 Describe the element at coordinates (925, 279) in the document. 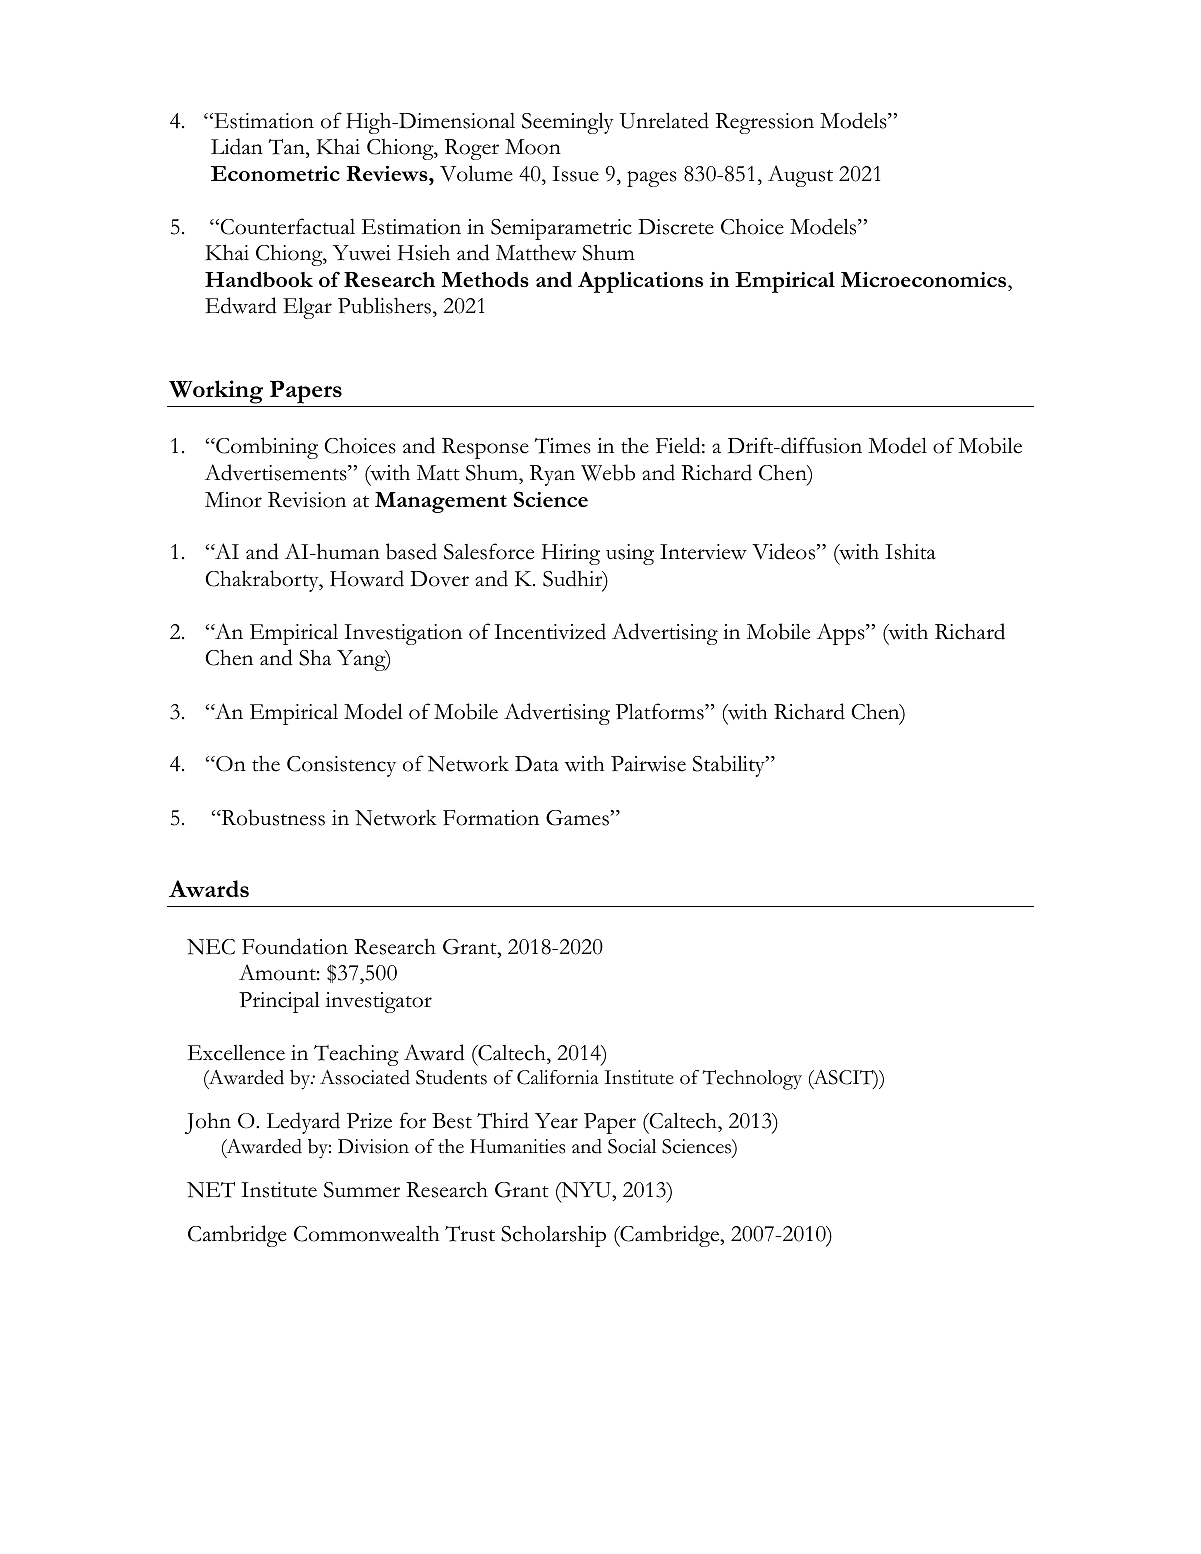

I see `Microeconomics` at that location.
